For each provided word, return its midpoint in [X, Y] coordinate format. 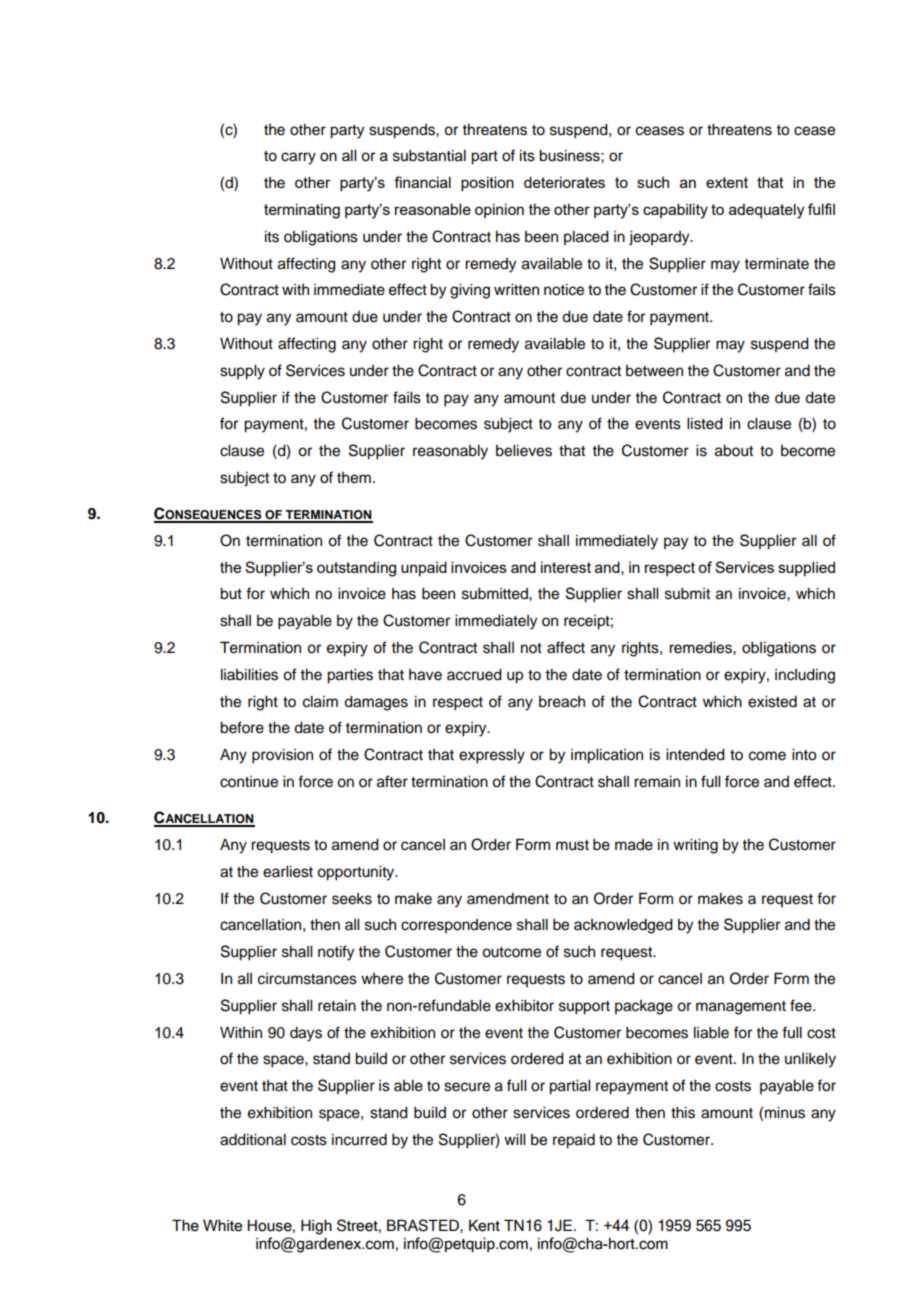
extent [727, 182]
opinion [499, 211]
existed [772, 702]
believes [524, 451]
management [741, 1008]
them [354, 478]
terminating [302, 211]
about [734, 451]
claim [320, 702]
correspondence [456, 926]
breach [562, 702]
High [316, 1227]
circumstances [307, 979]
